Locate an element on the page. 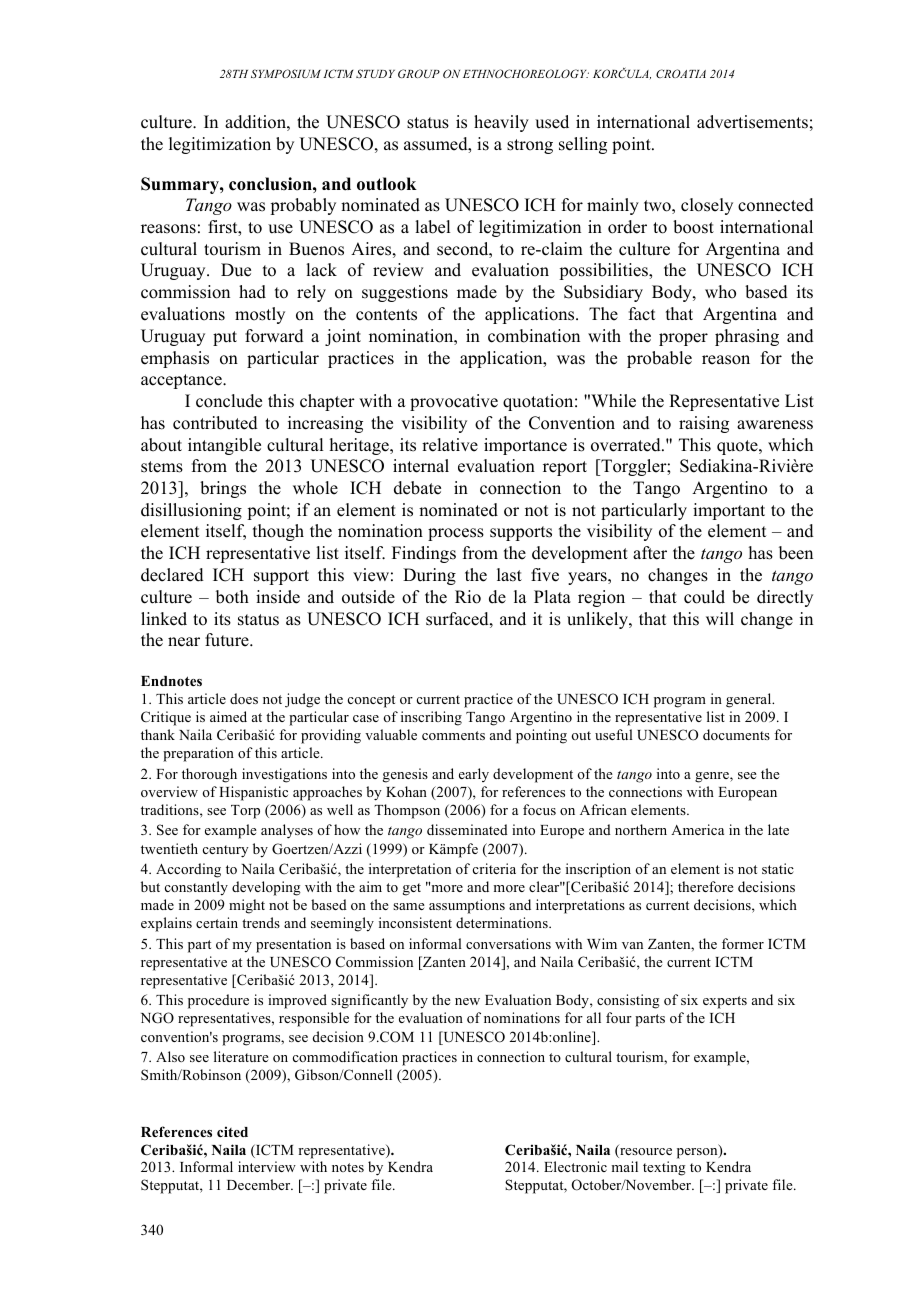 Image resolution: width=924 pixels, height=1308 pixels. SYMPOSIUM is located at coordinates (286, 73).
